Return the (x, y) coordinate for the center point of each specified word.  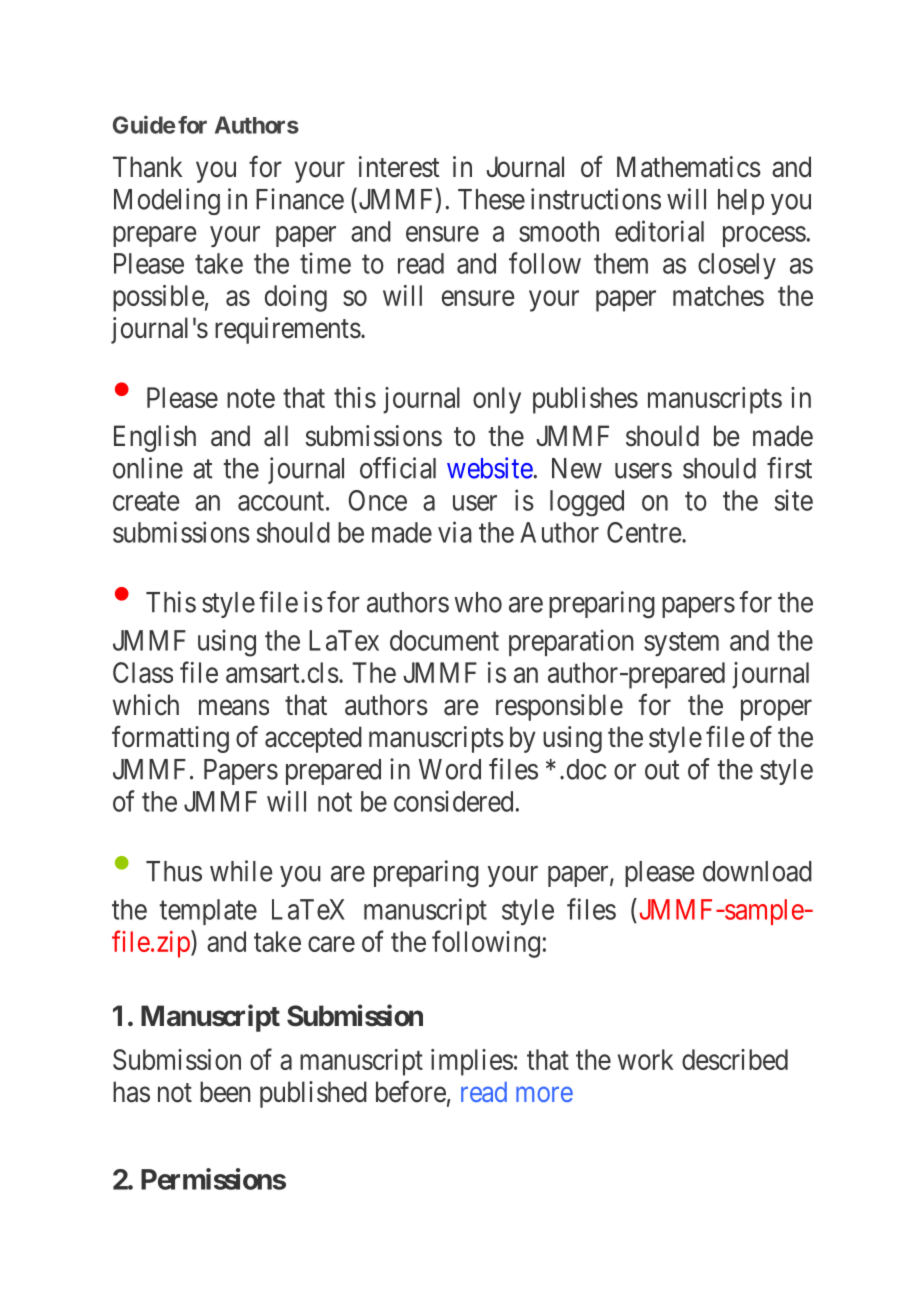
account (282, 501)
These (491, 199)
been (225, 1092)
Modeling (167, 201)
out (662, 770)
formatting (170, 739)
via (455, 532)
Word (450, 769)
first (789, 468)
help (741, 202)
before (411, 1091)
